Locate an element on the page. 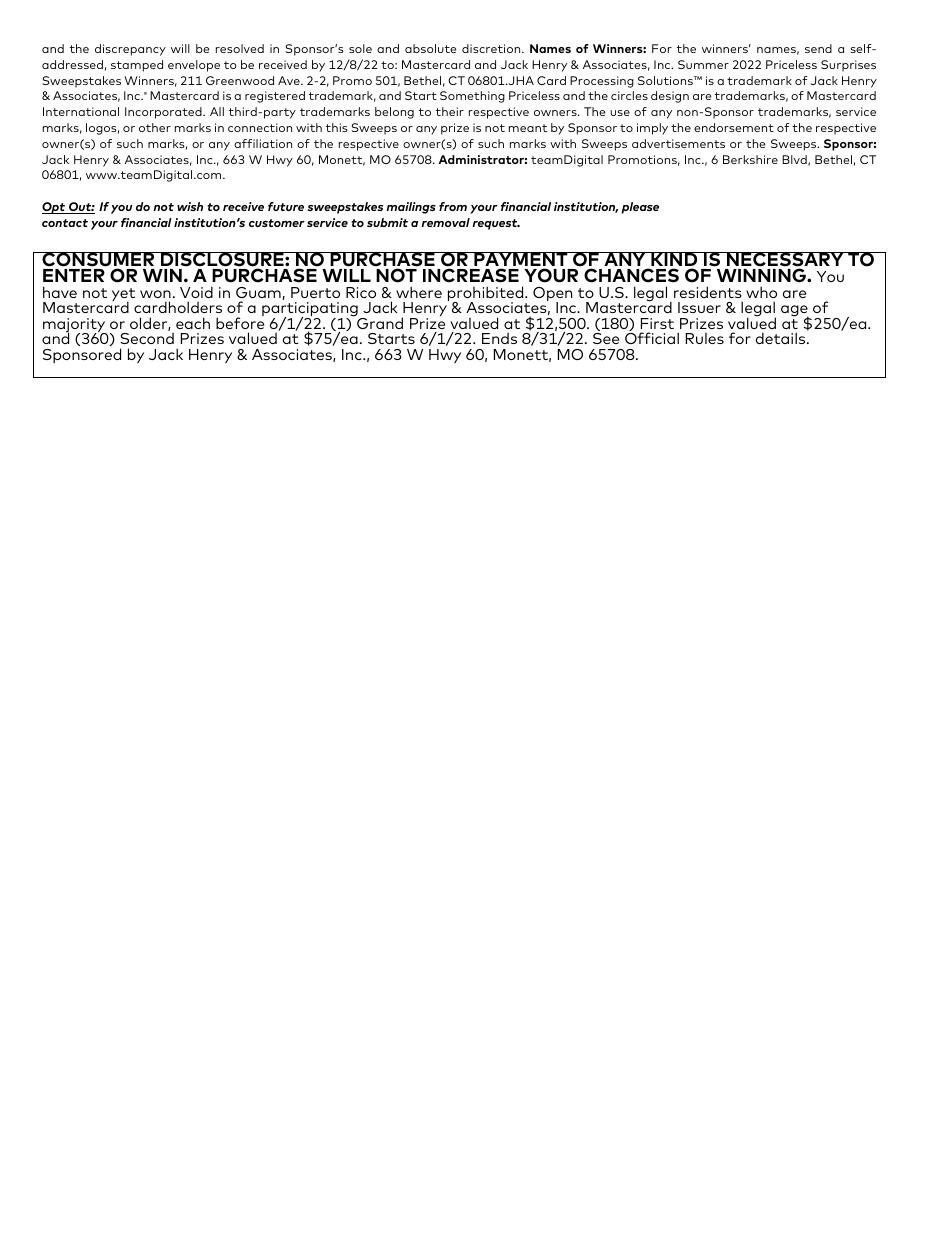  from is located at coordinates (453, 206).
